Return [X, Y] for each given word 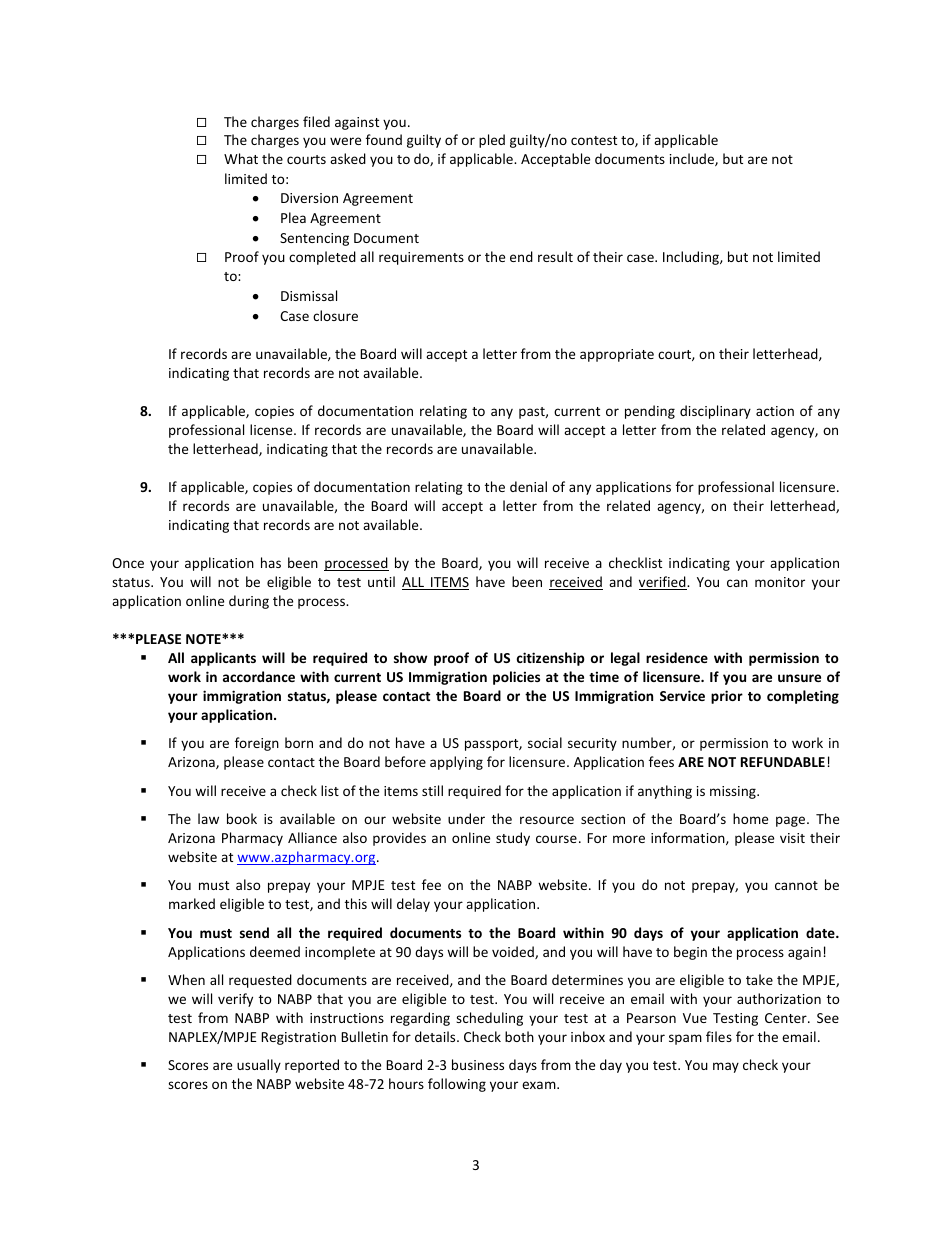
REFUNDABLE [783, 762]
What [241, 158]
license [272, 429]
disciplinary [715, 412]
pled [492, 141]
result [555, 256]
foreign [257, 744]
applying [456, 763]
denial [528, 486]
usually [259, 1066]
